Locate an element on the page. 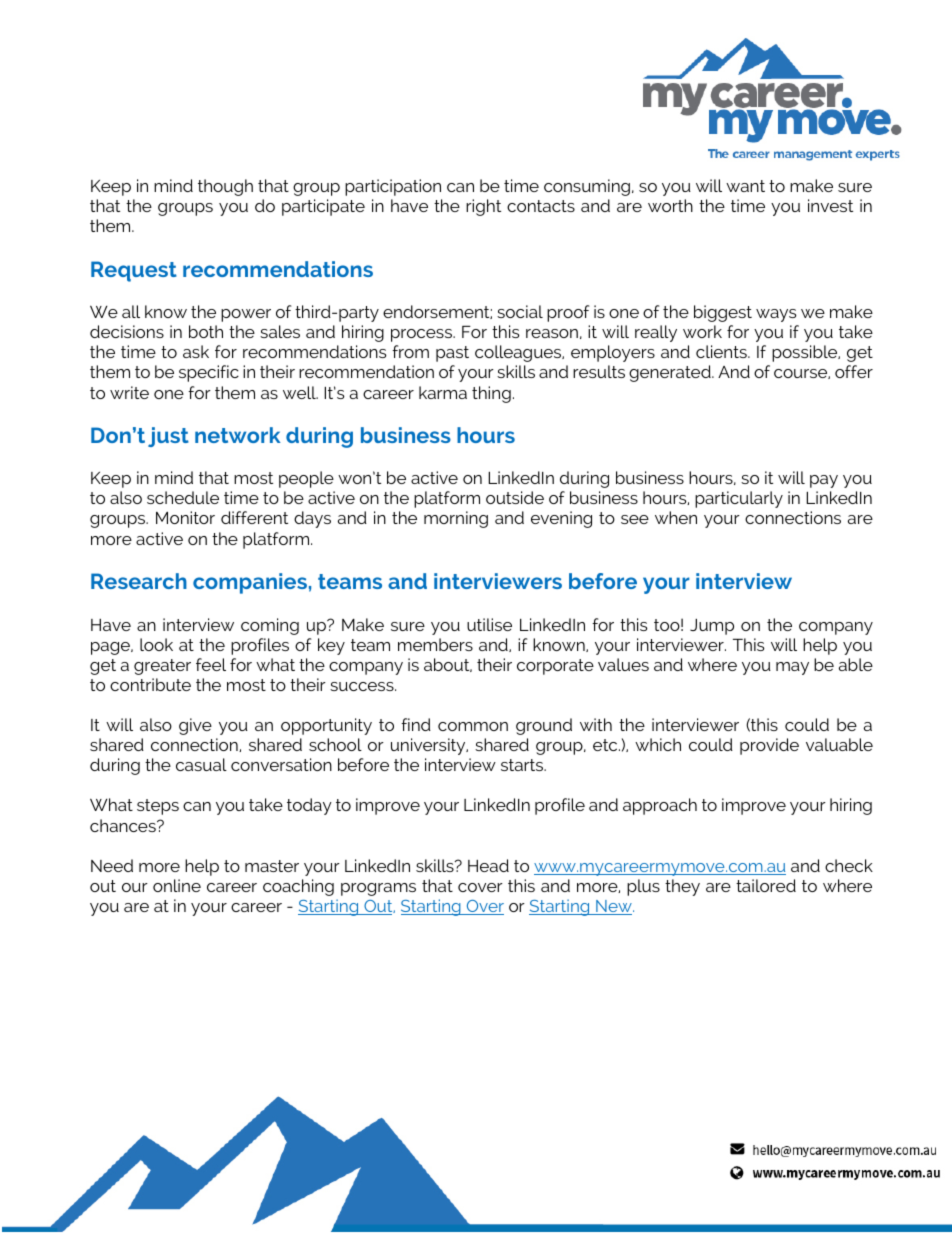 The image size is (952, 1233). though is located at coordinates (225, 187).
